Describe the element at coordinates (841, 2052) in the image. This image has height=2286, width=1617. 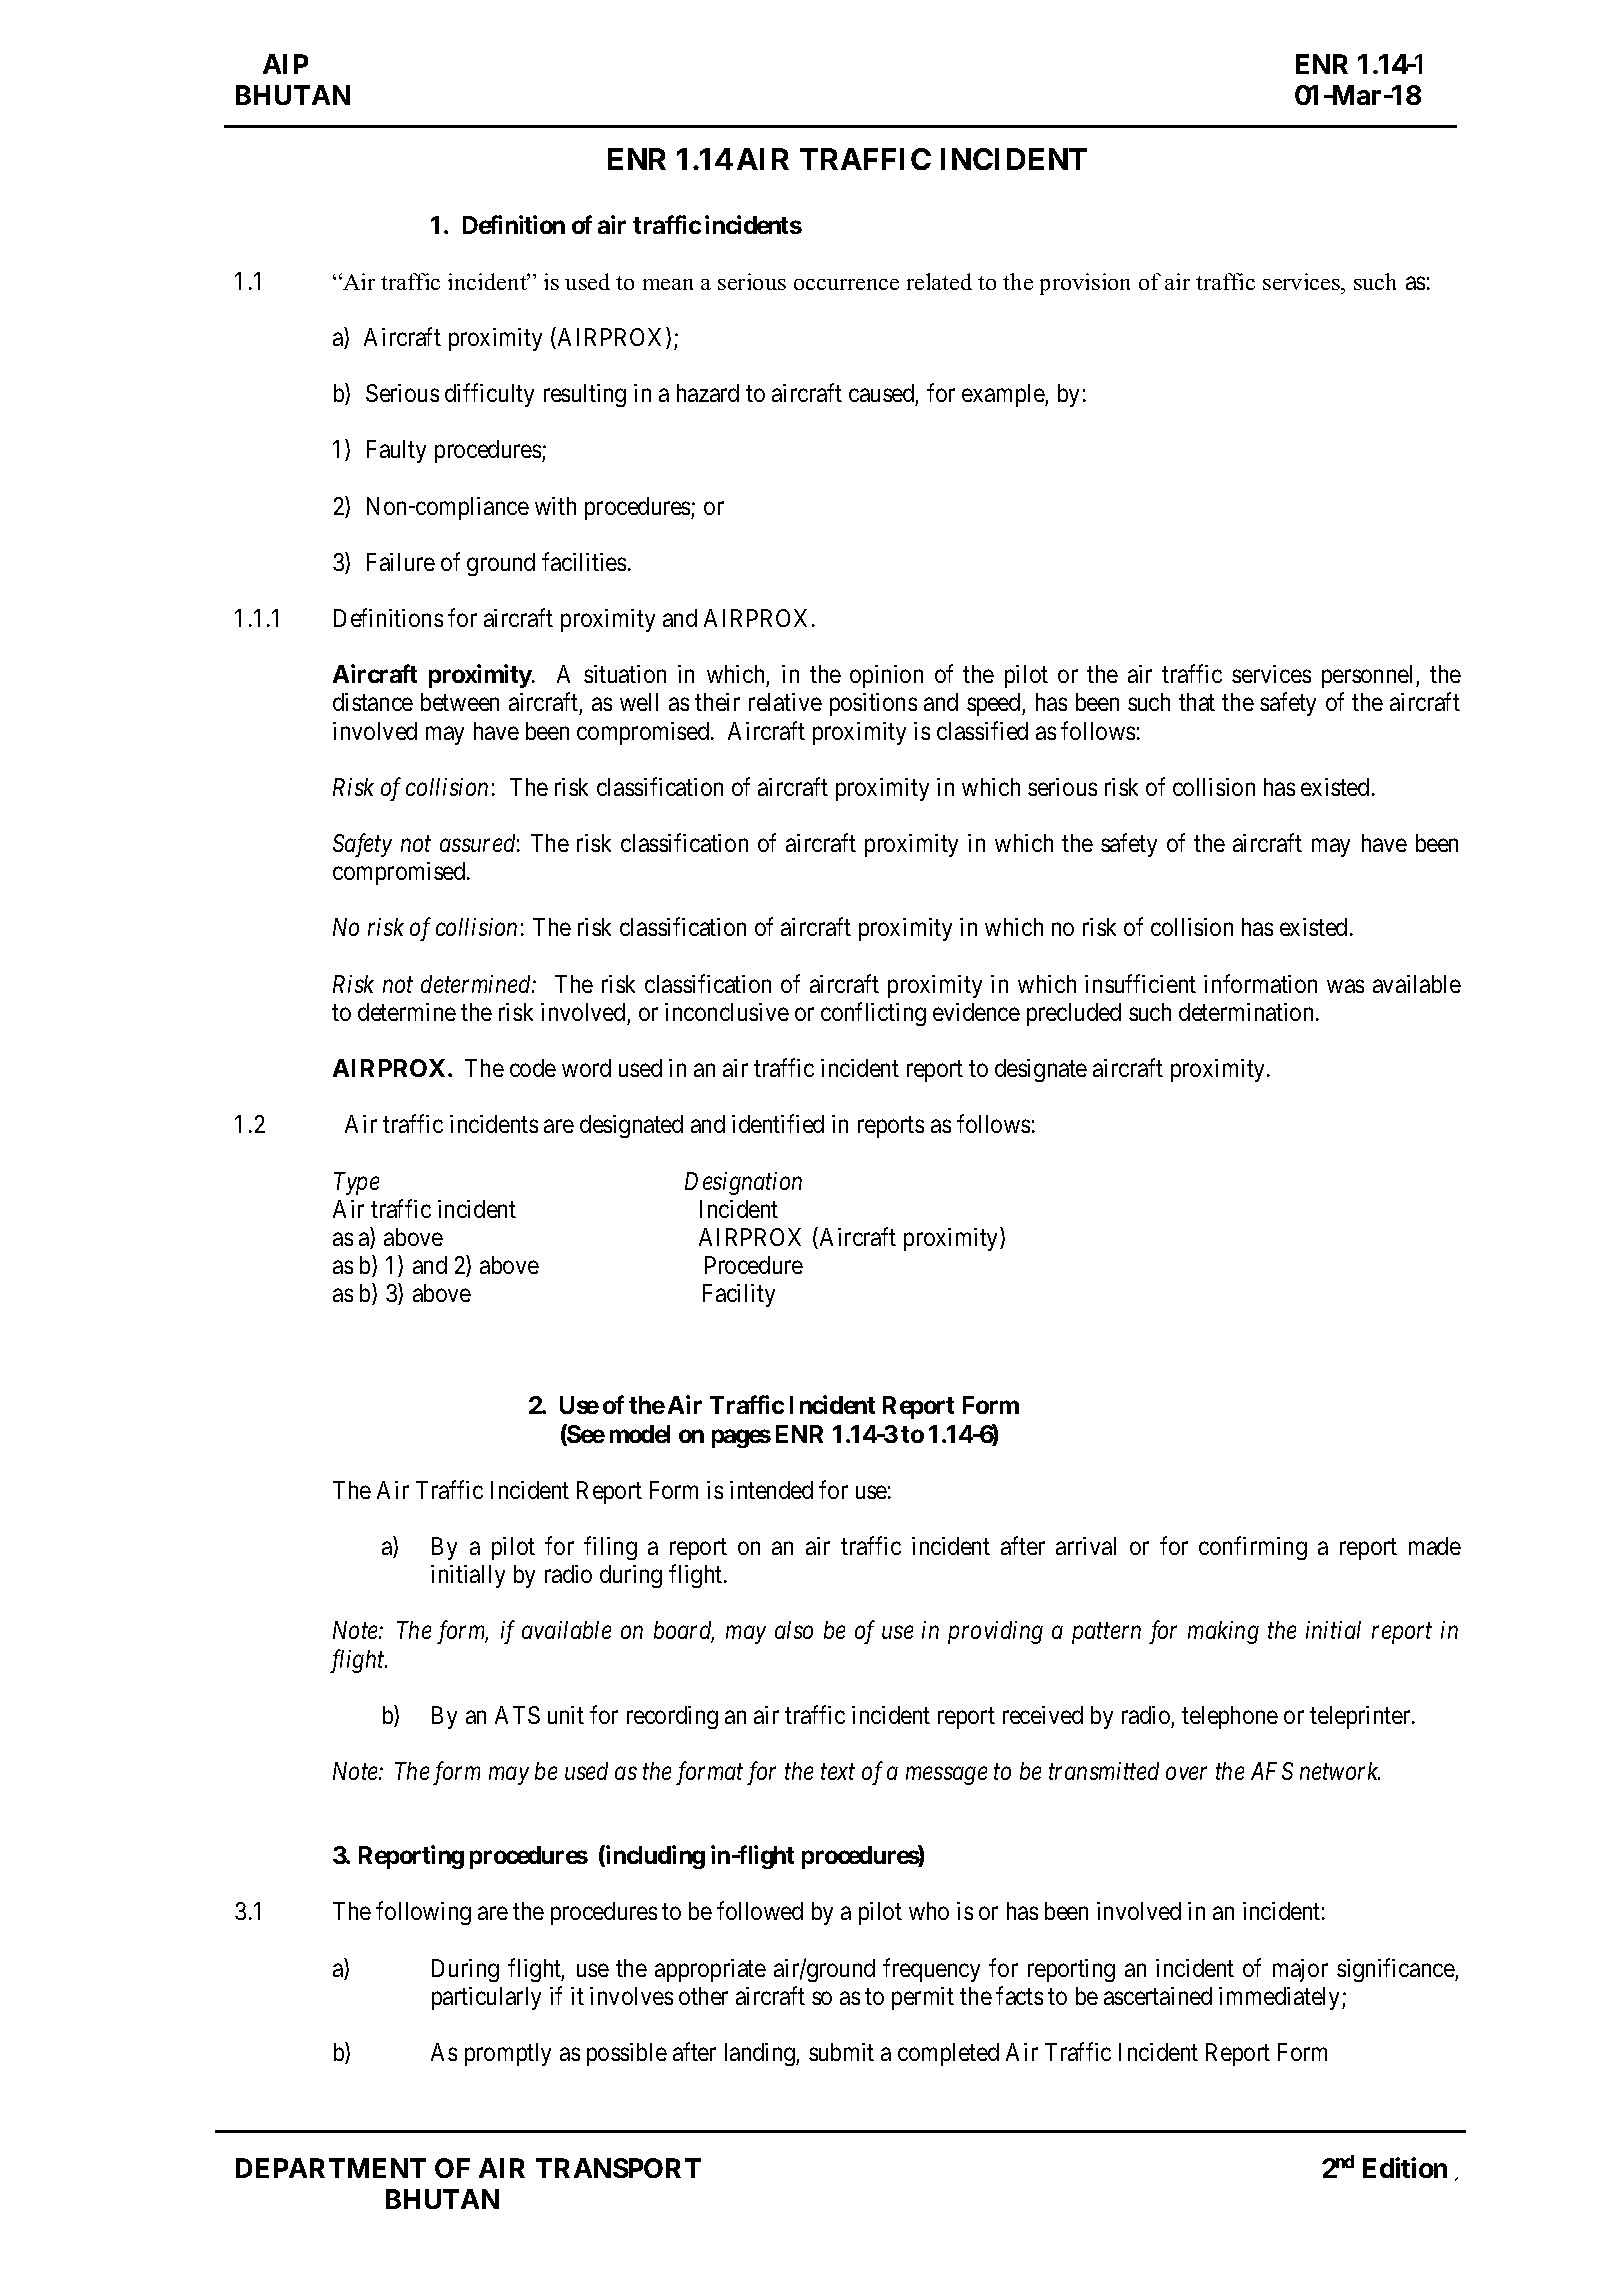
I see `submit` at that location.
